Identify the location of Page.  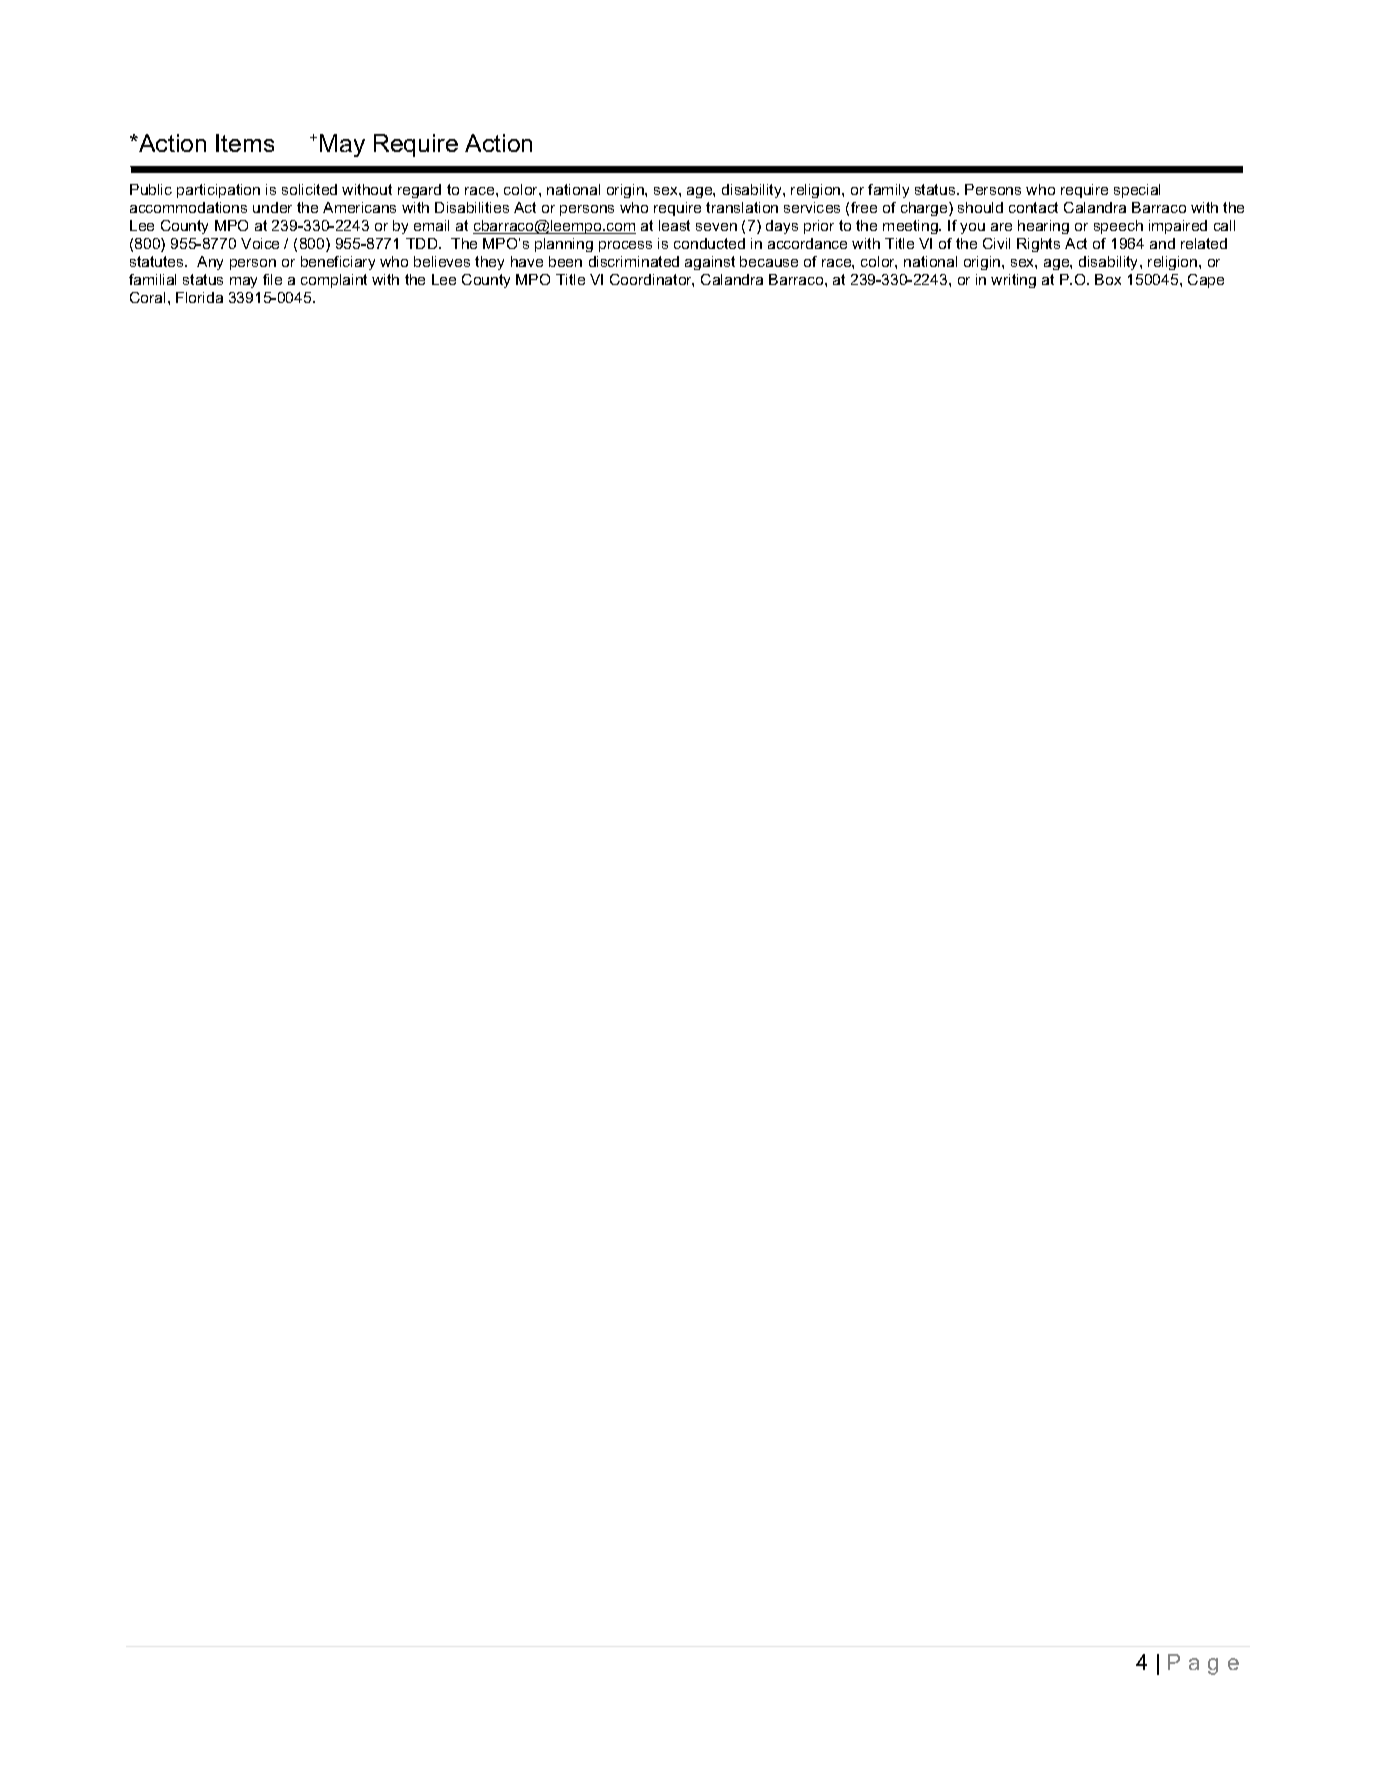
(1203, 1664).
